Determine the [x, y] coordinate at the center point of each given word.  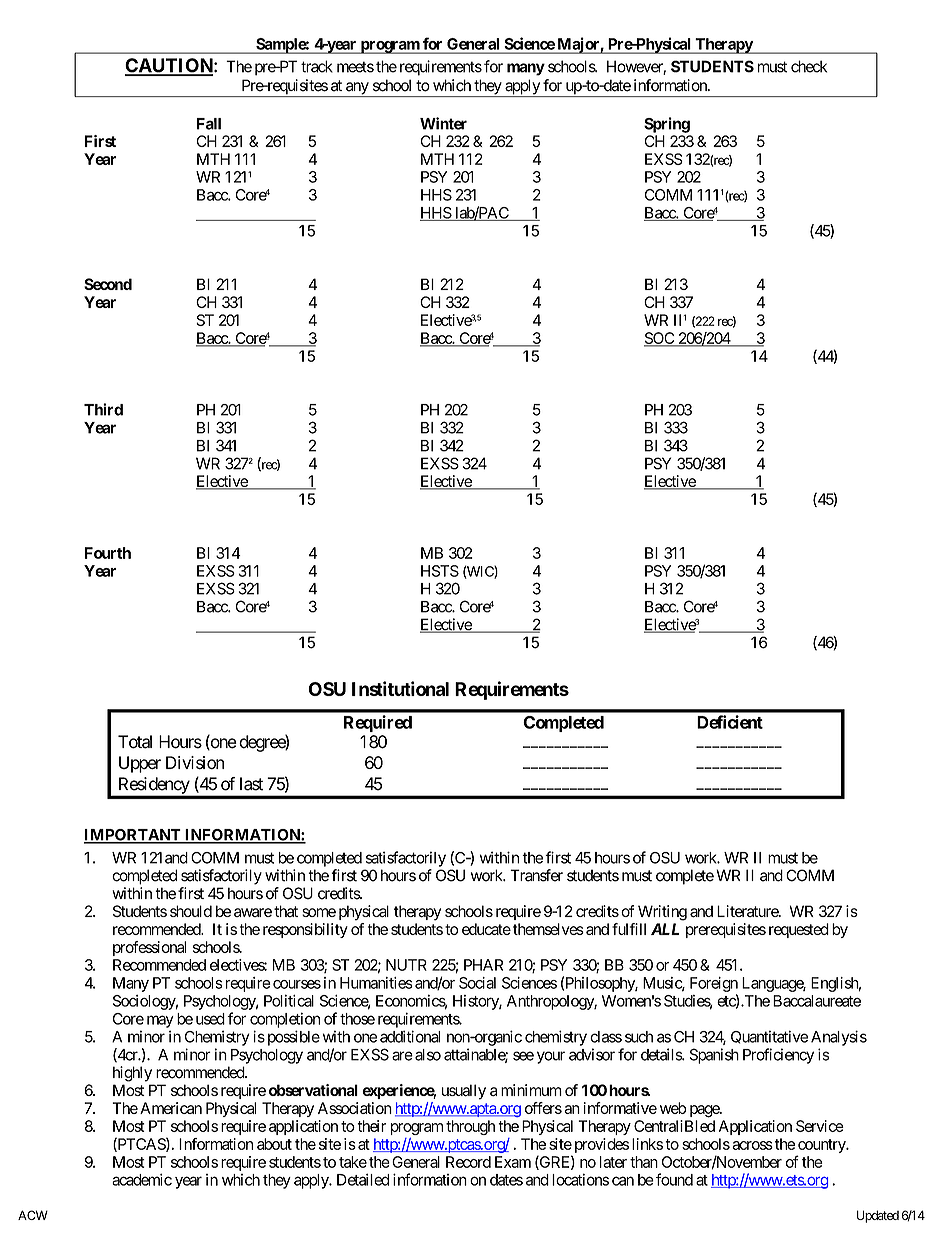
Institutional [400, 688]
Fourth [108, 553]
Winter [443, 123]
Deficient [730, 722]
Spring [667, 125]
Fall [209, 124]
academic [142, 1179]
